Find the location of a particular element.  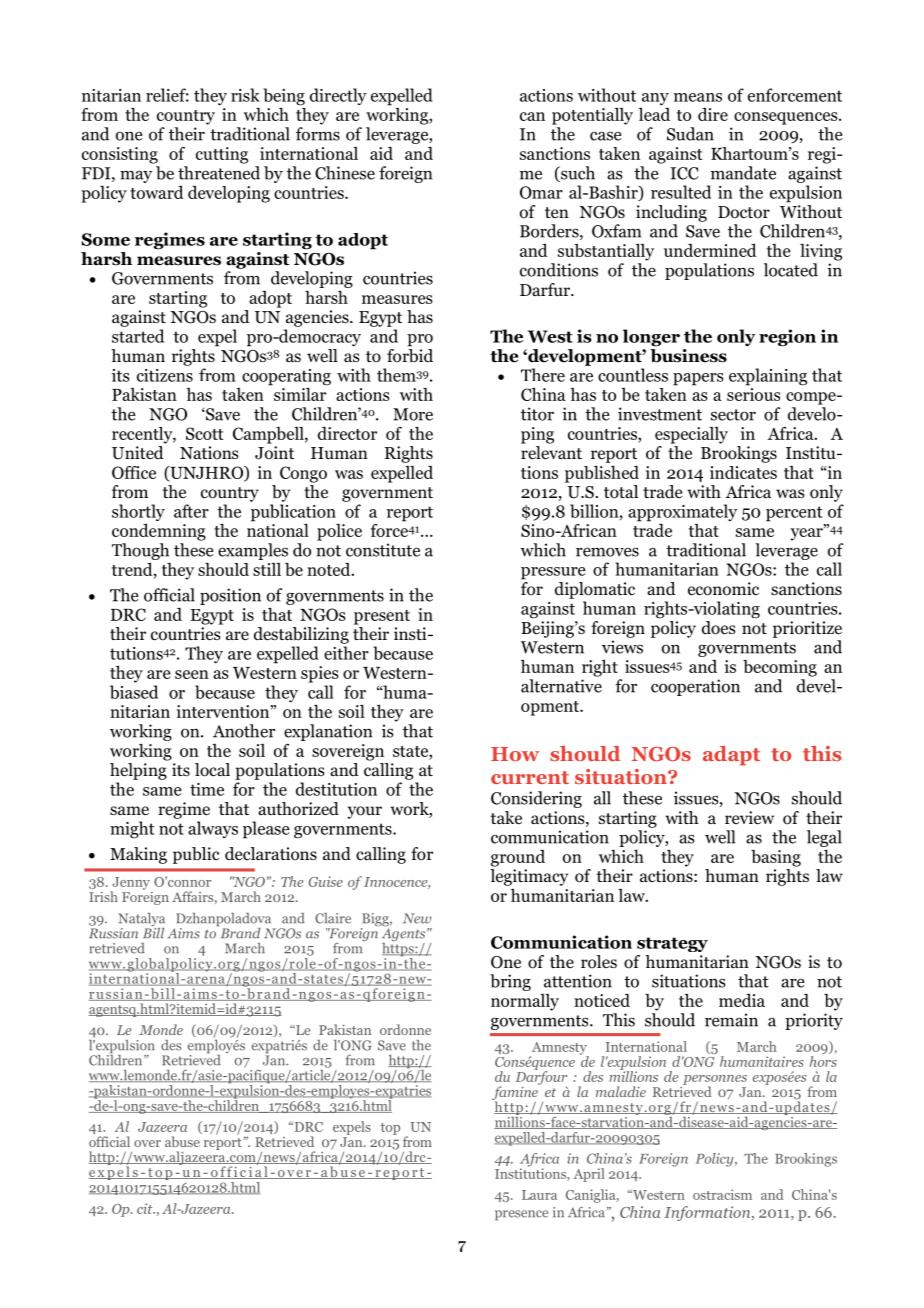

present is located at coordinates (382, 617).
